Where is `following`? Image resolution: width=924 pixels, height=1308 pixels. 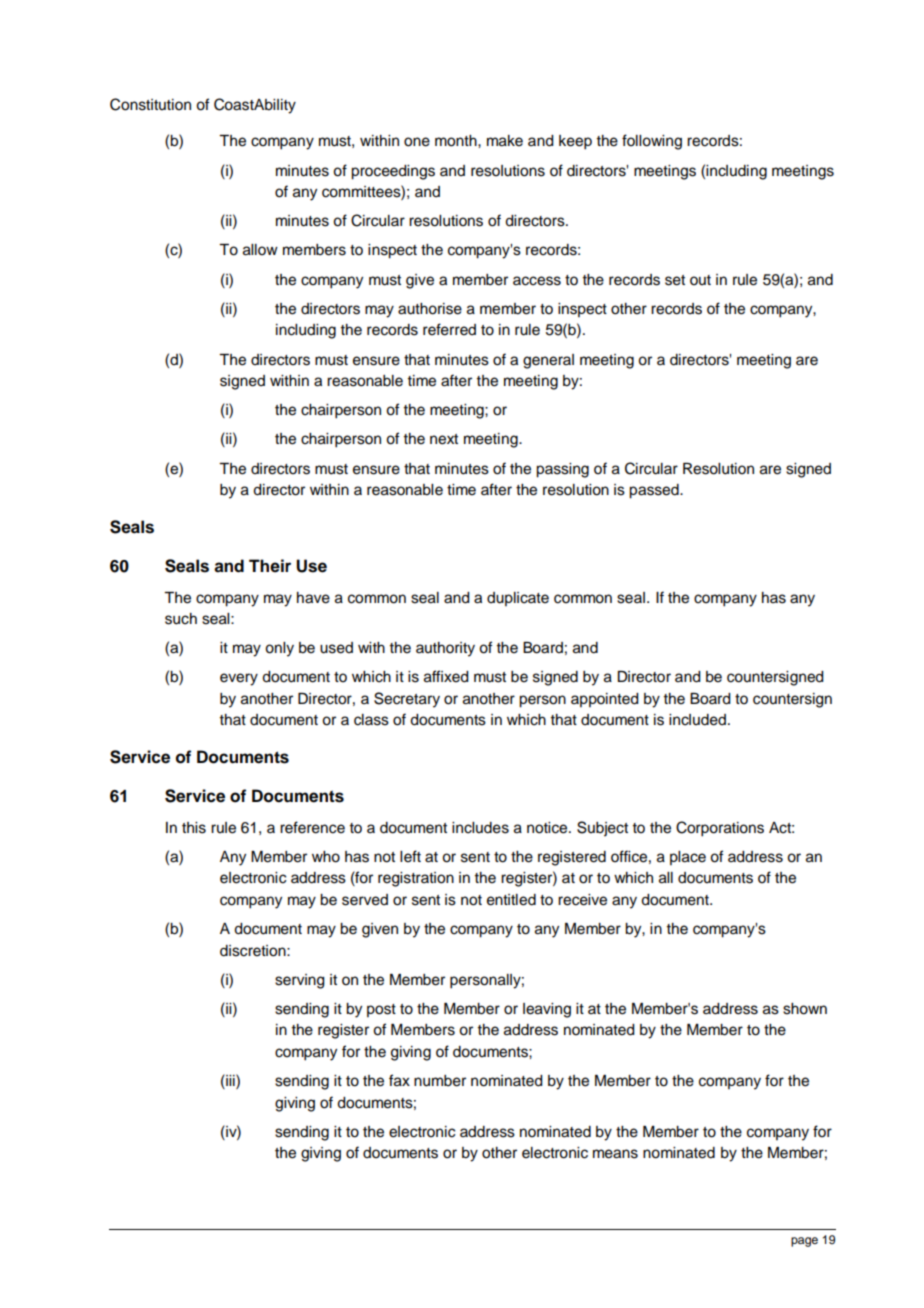 following is located at coordinates (652, 142).
